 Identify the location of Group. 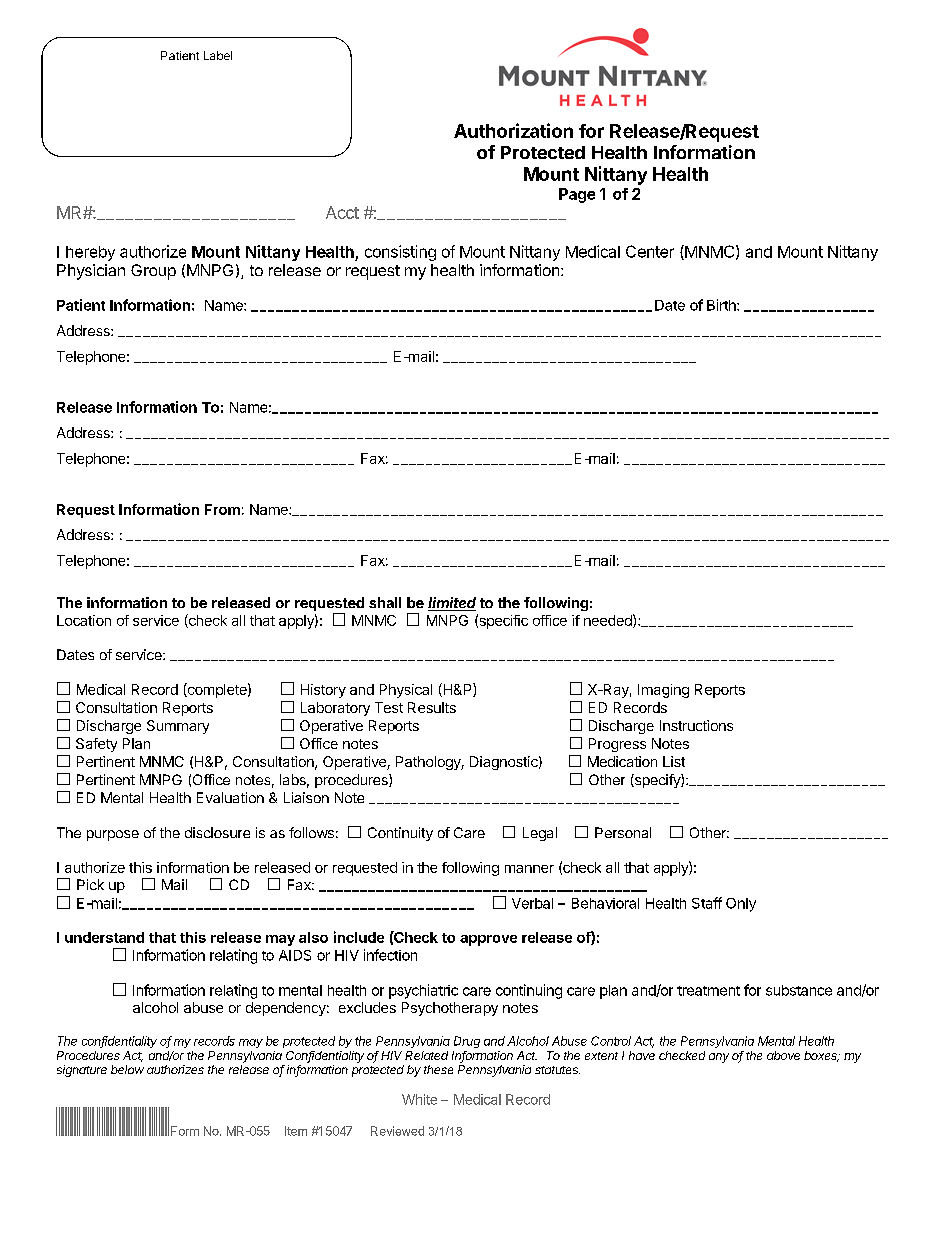
(153, 272).
